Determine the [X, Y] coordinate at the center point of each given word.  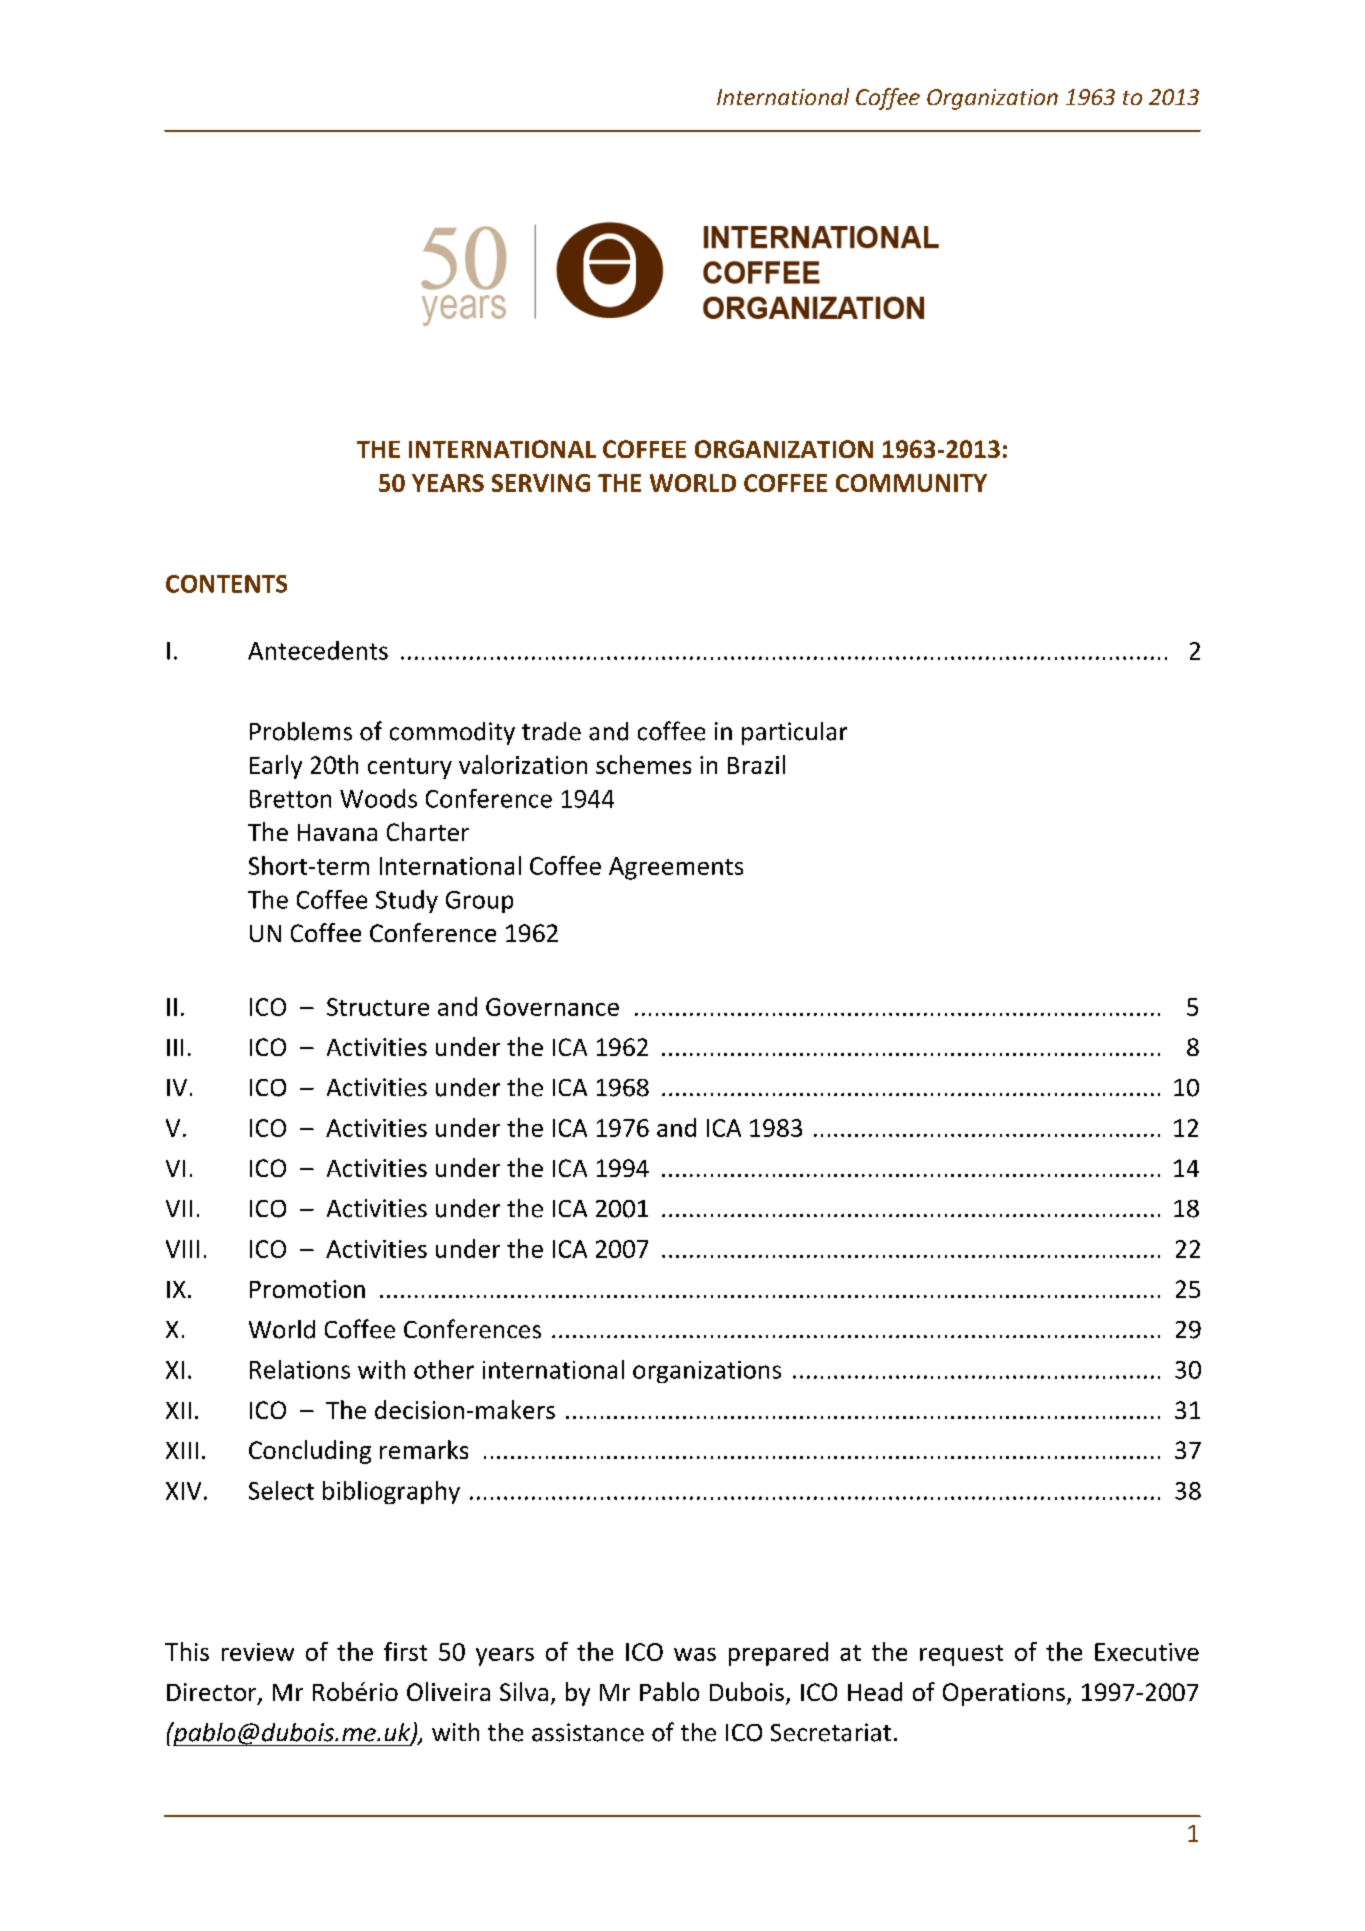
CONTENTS [226, 584]
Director [213, 1693]
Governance [552, 1007]
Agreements [676, 868]
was [695, 1654]
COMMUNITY [911, 483]
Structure [378, 1007]
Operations [1004, 1694]
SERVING [541, 483]
